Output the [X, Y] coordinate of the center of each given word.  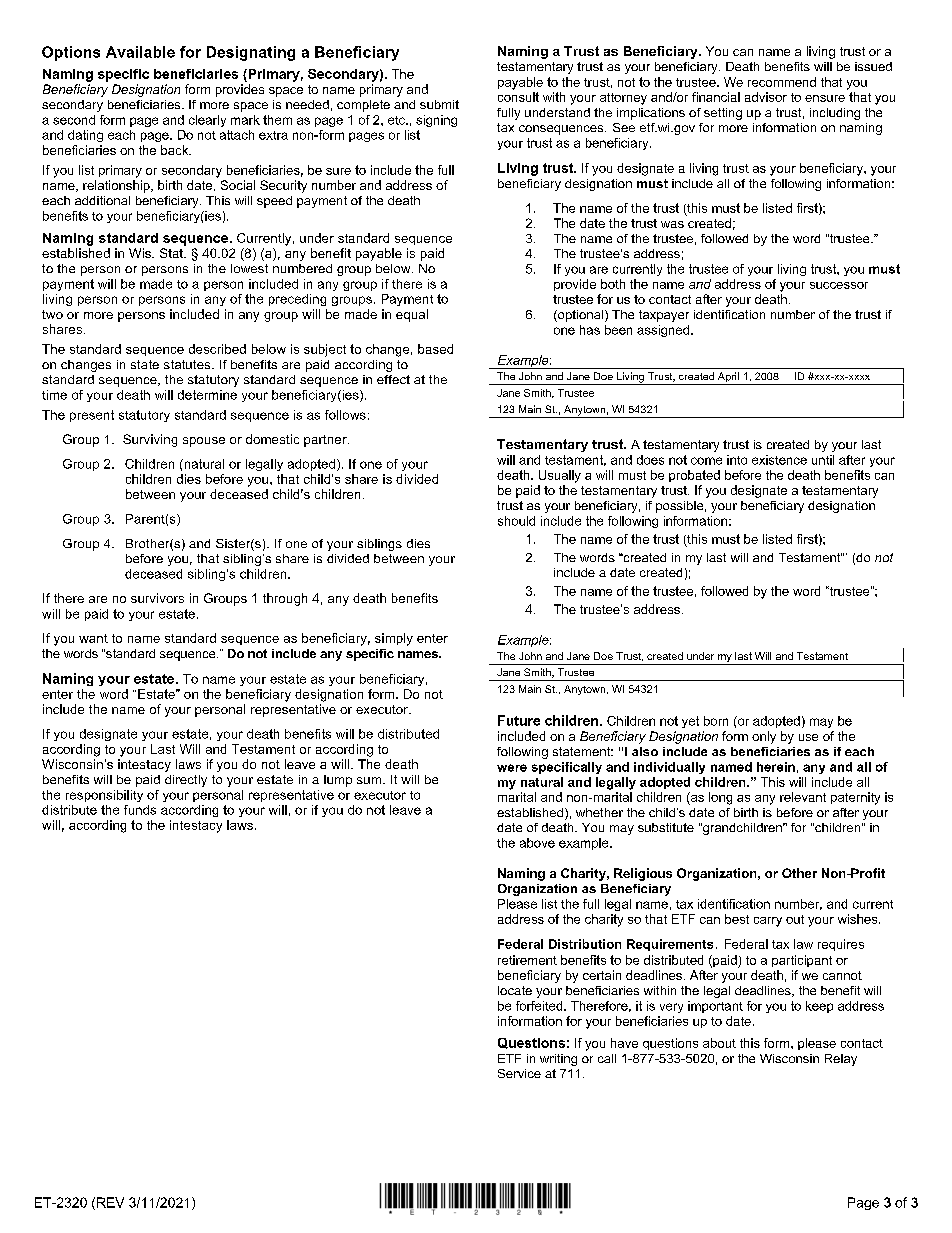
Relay [841, 1060]
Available [140, 52]
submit [439, 104]
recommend [782, 82]
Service [519, 1073]
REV [110, 1202]
